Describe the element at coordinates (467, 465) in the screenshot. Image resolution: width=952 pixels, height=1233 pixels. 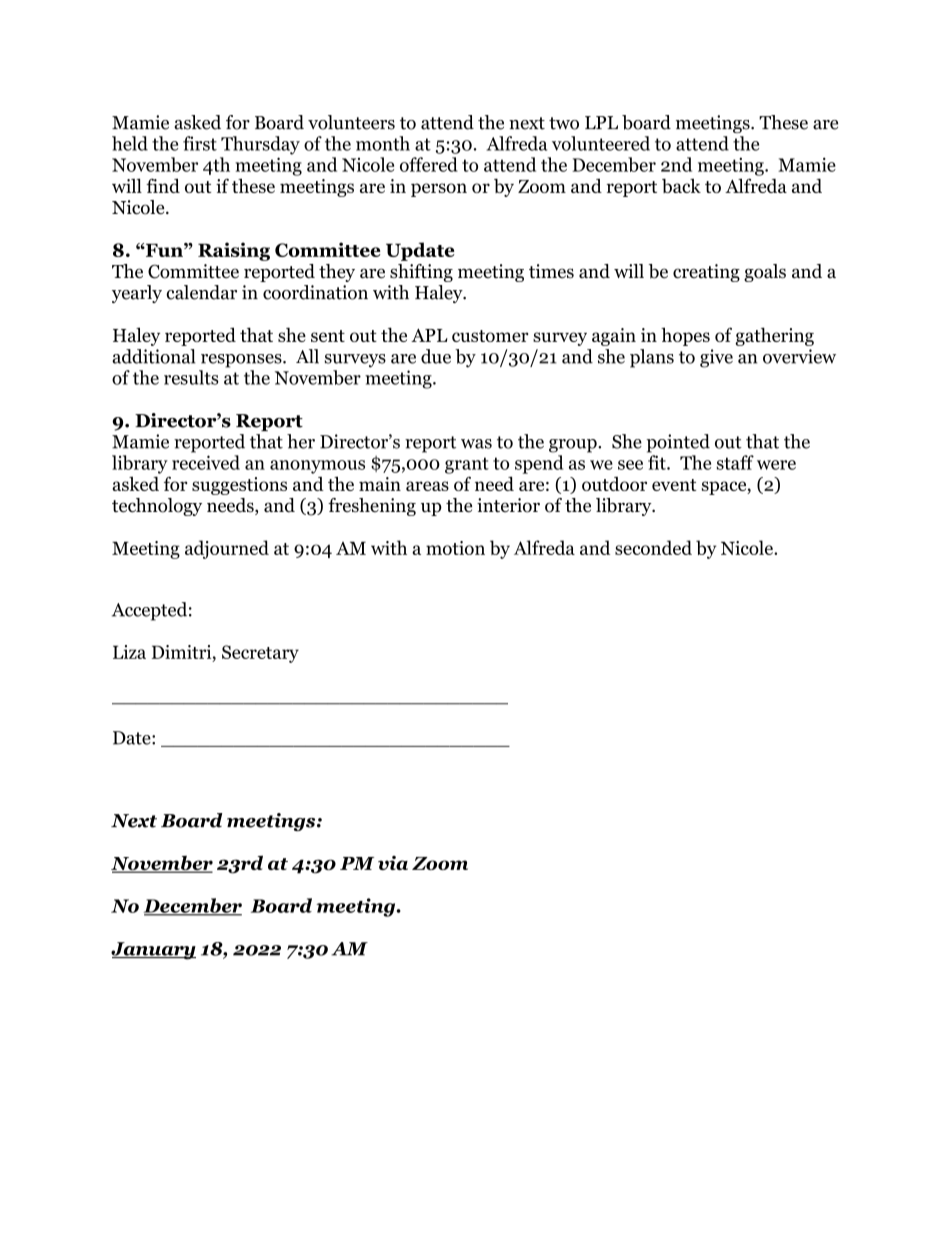
I see `grant` at that location.
